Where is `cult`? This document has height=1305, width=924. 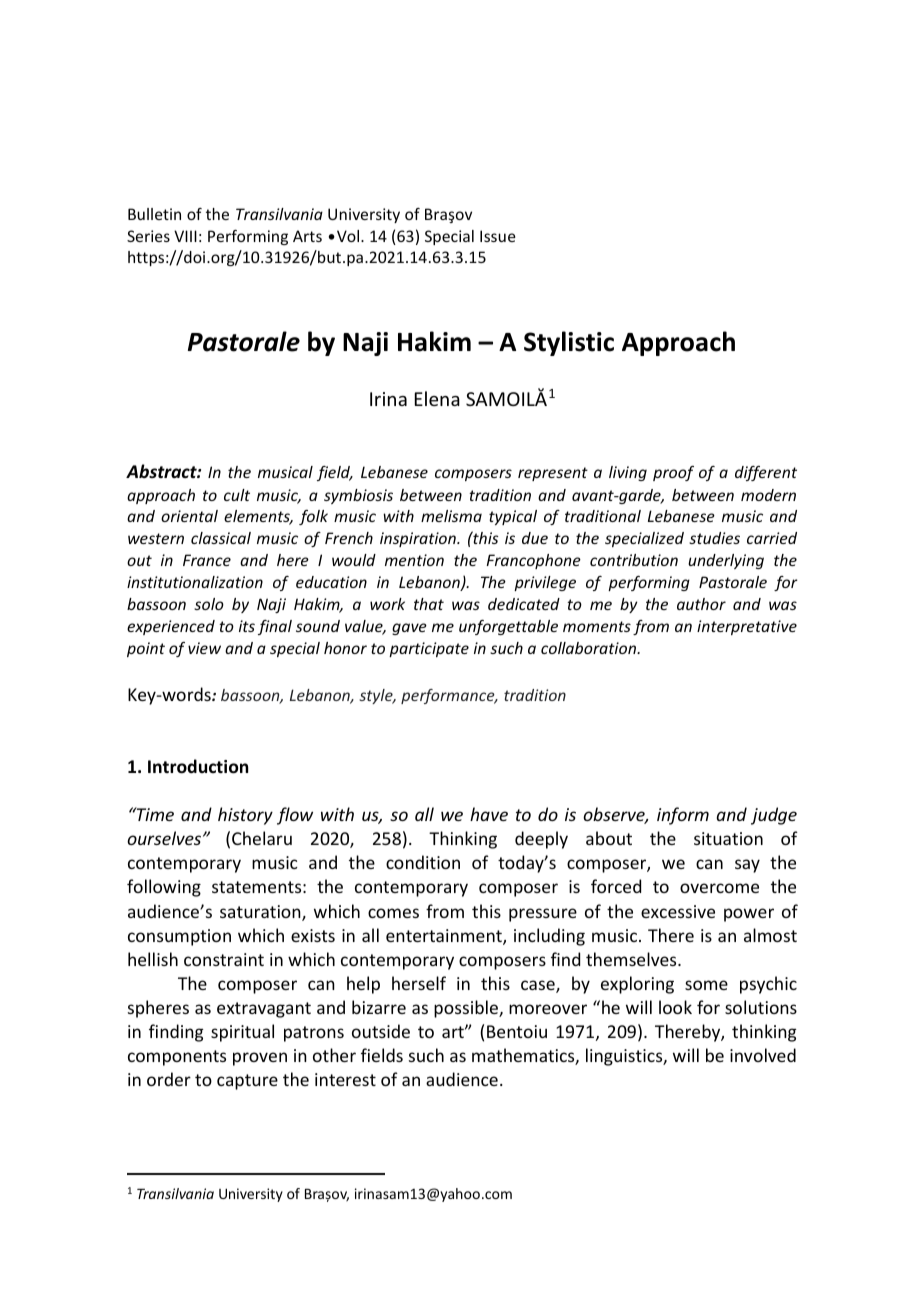
cult is located at coordinates (237, 495).
